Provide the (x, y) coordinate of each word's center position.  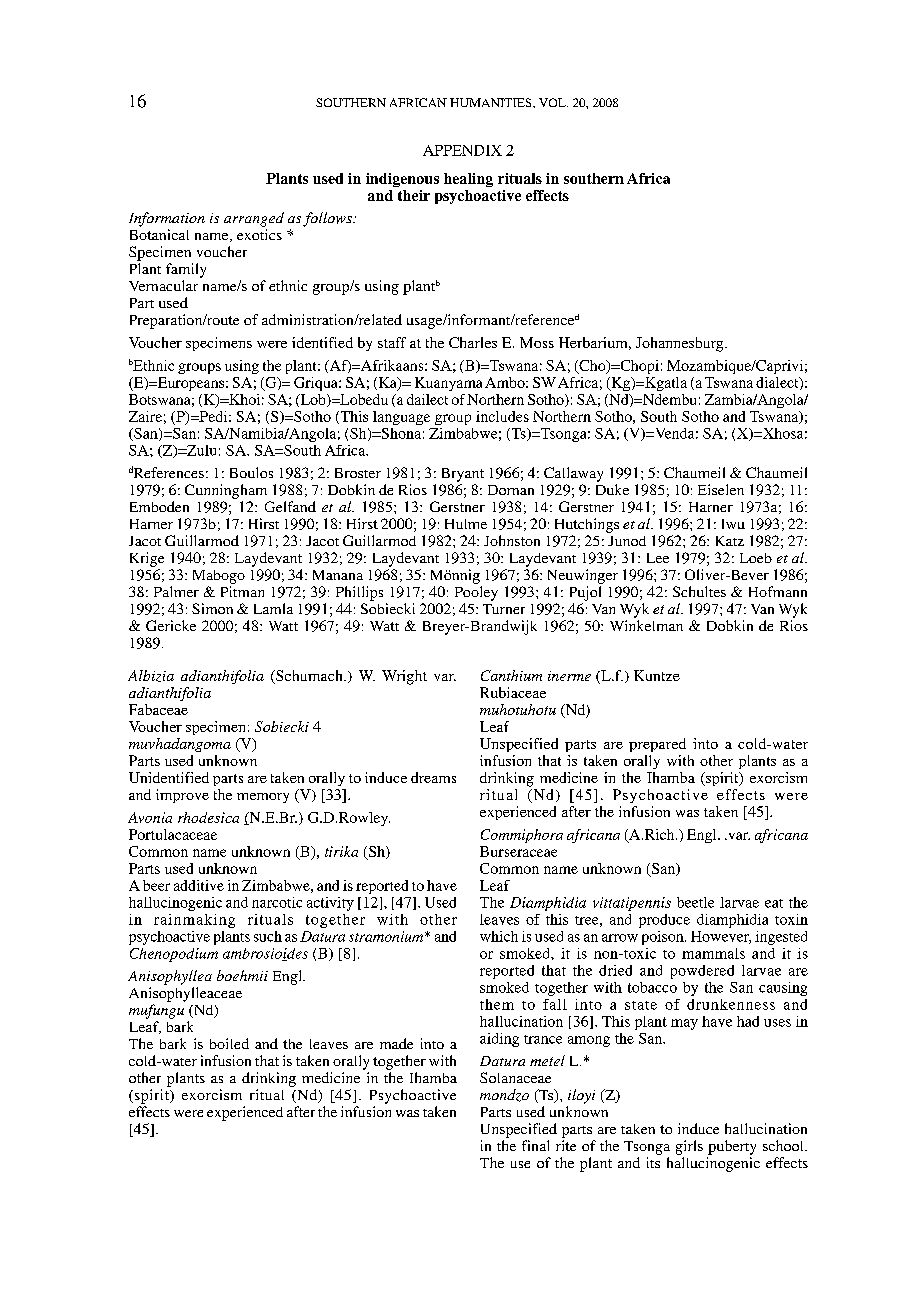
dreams (433, 777)
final (535, 1145)
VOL (553, 102)
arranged (254, 219)
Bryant (463, 475)
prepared (657, 745)
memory (263, 798)
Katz (730, 541)
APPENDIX (462, 150)
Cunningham (226, 491)
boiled (229, 1043)
